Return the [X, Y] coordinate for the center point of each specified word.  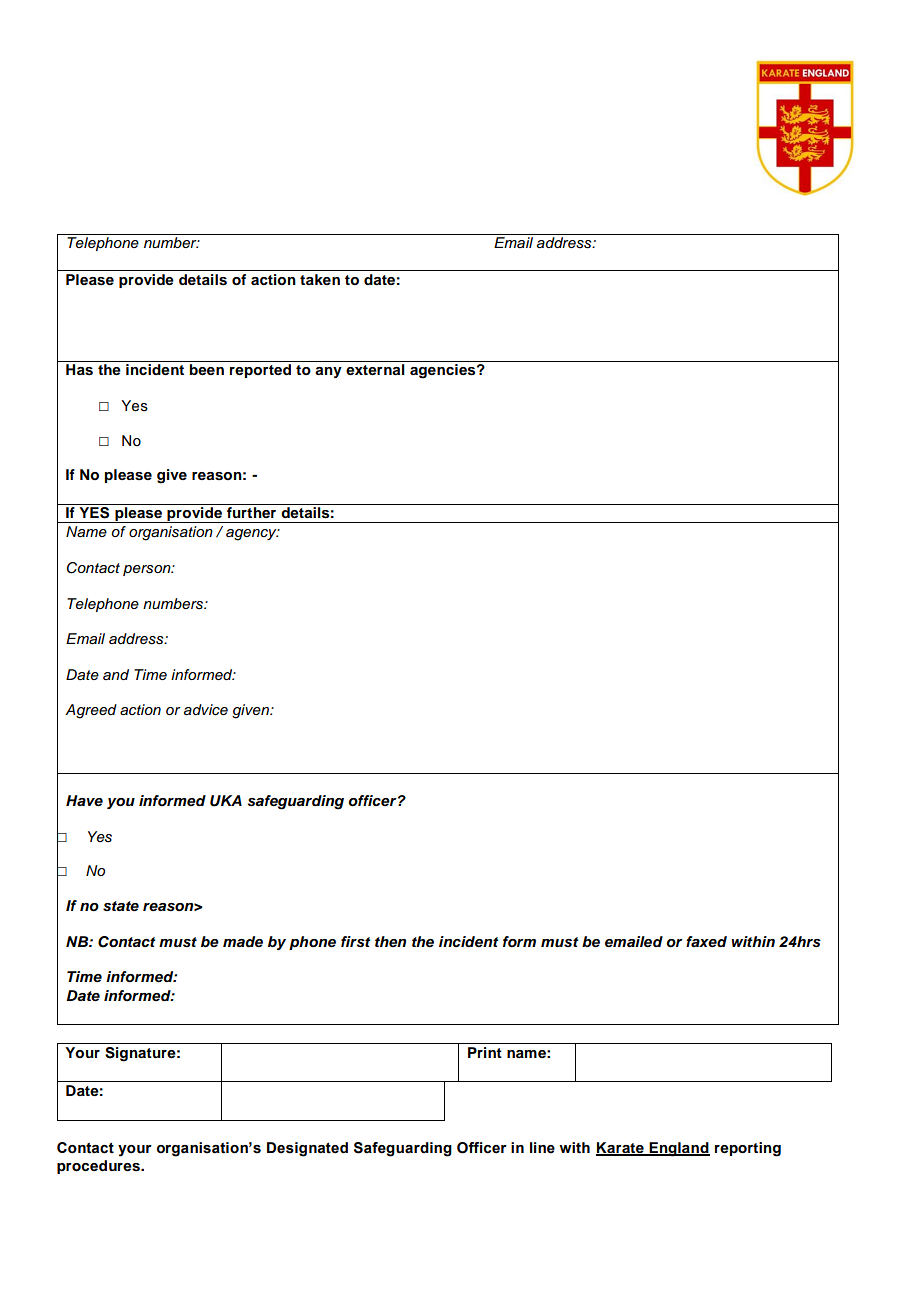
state [121, 906]
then [390, 941]
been [206, 369]
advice [206, 710]
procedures [99, 1167]
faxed [706, 942]
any [328, 372]
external [375, 369]
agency [252, 535]
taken [320, 279]
